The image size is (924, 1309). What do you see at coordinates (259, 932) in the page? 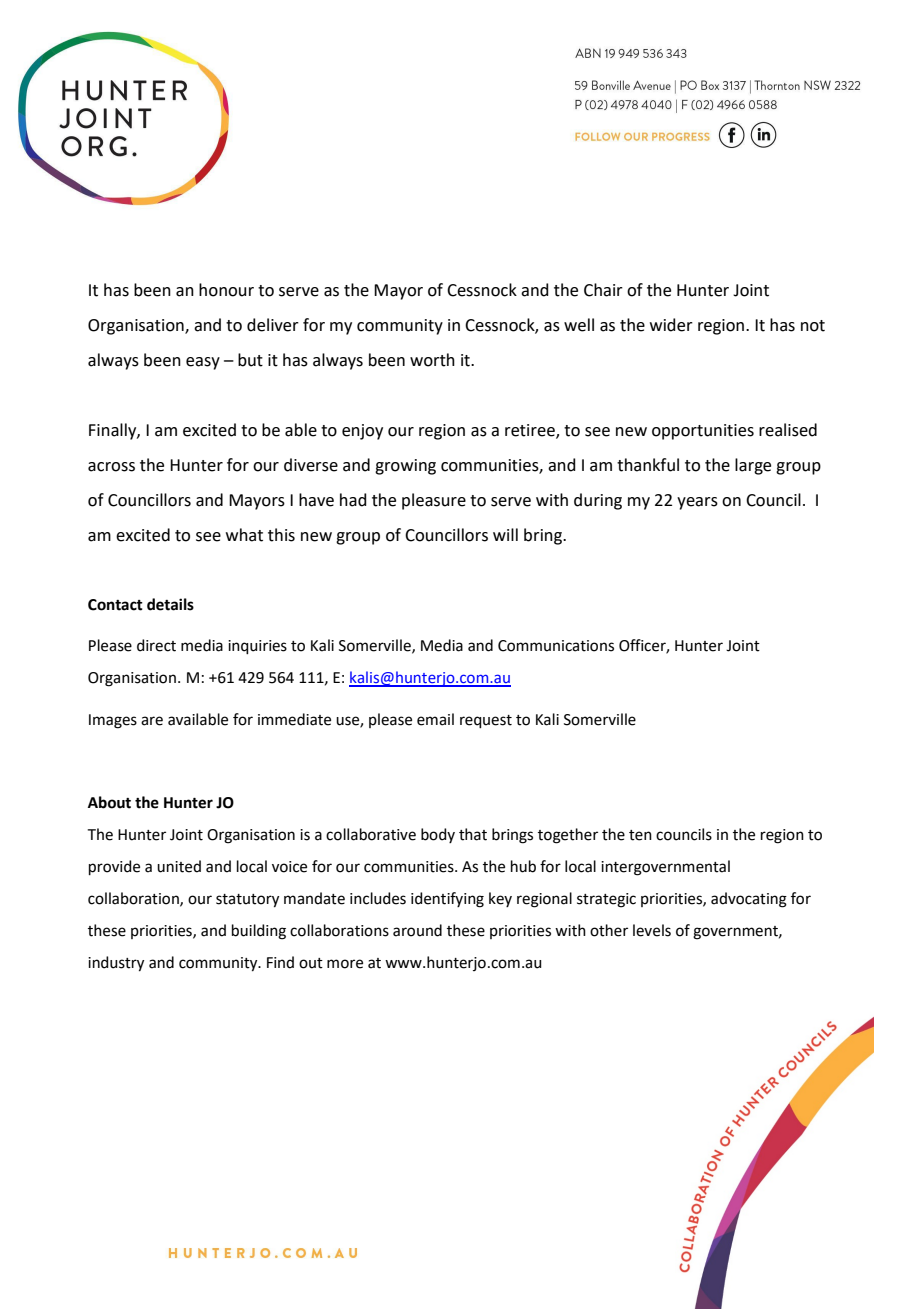
I see `building` at bounding box center [259, 932].
